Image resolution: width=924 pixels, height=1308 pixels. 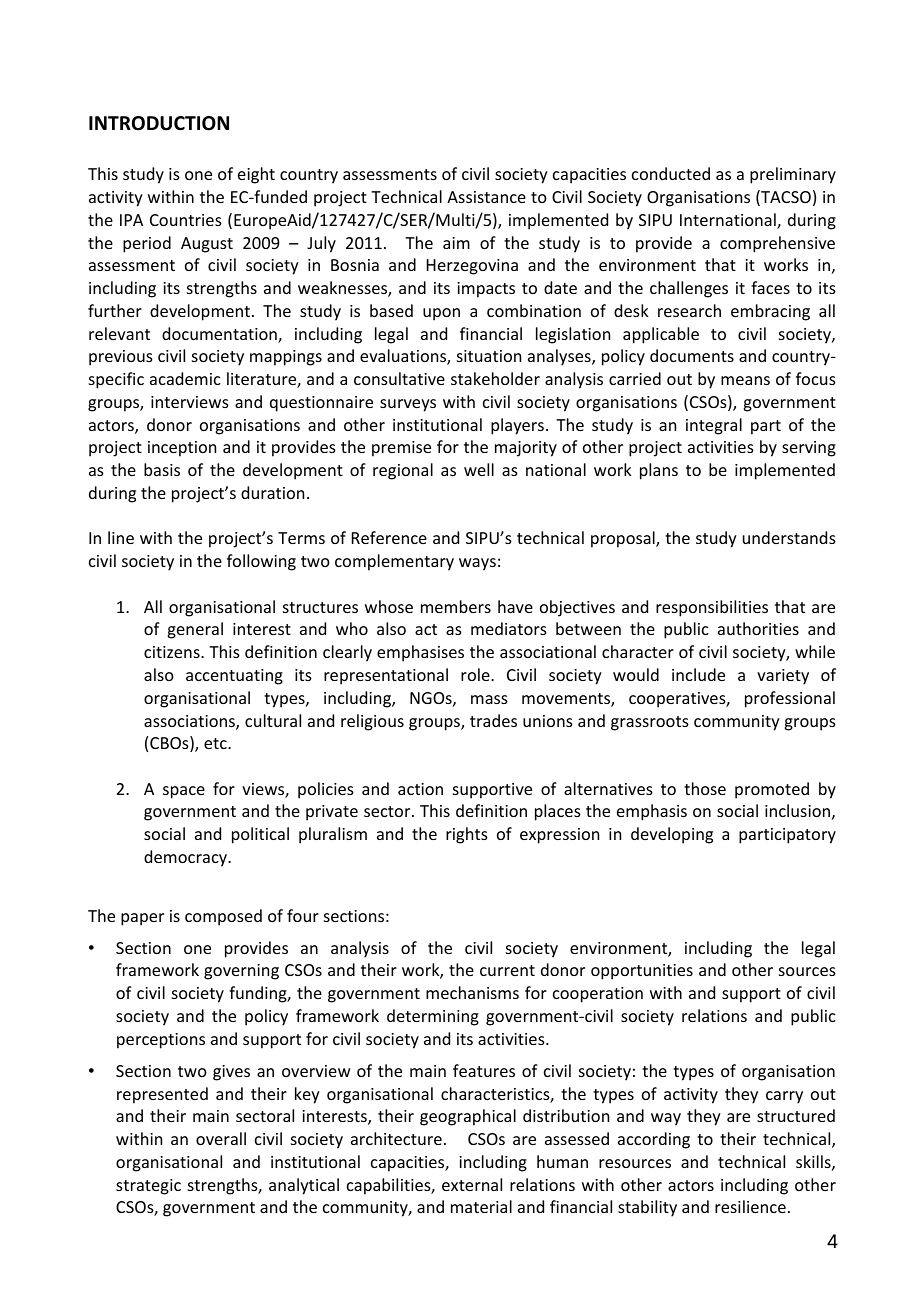 What do you see at coordinates (698, 674) in the screenshot?
I see `include` at bounding box center [698, 674].
